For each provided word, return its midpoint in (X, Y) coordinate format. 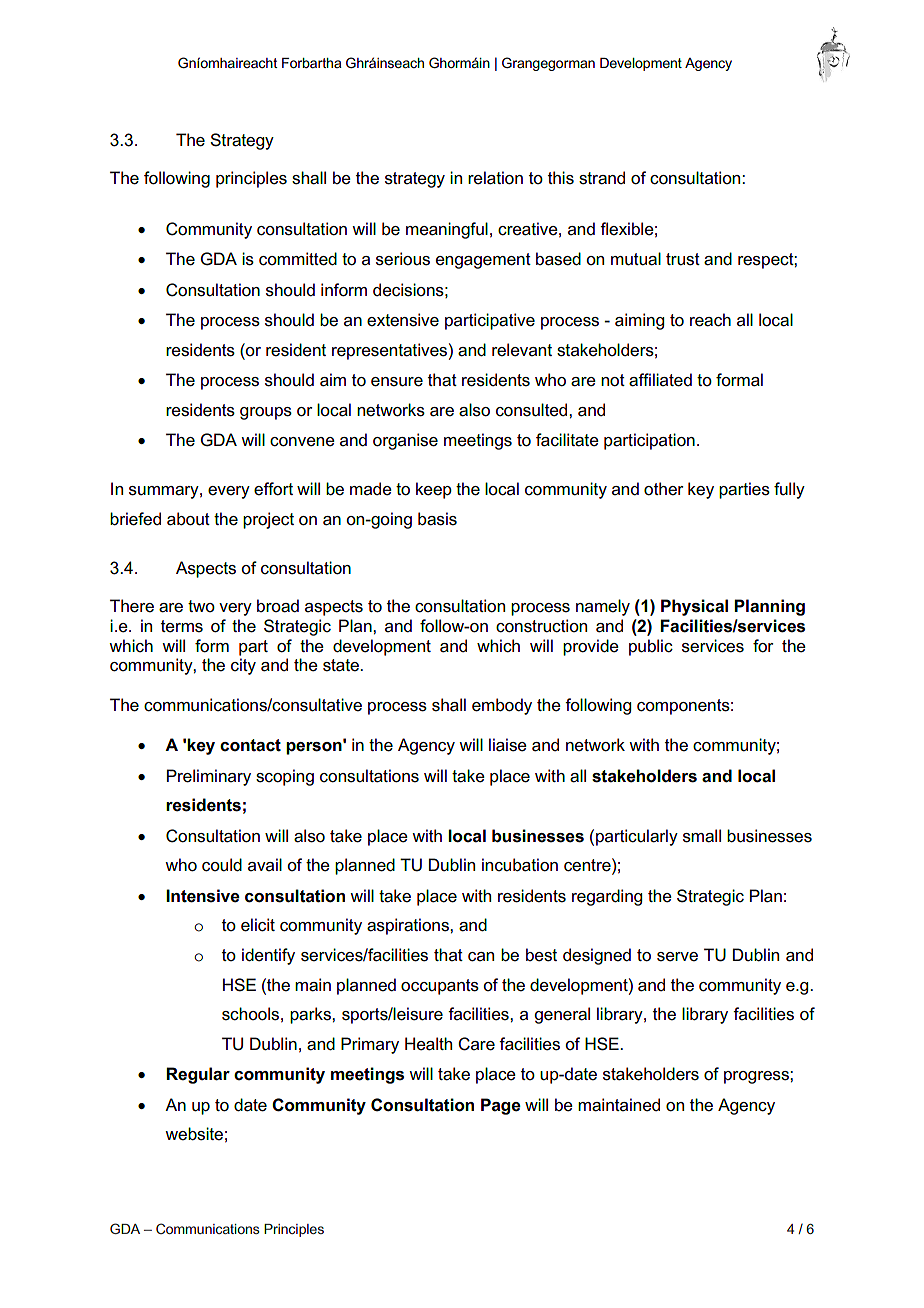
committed (298, 259)
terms (182, 626)
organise (405, 441)
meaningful (447, 230)
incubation (520, 865)
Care (476, 1044)
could (222, 865)
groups (266, 413)
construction (541, 626)
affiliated (660, 380)
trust (683, 259)
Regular (198, 1075)
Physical (694, 607)
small (702, 836)
